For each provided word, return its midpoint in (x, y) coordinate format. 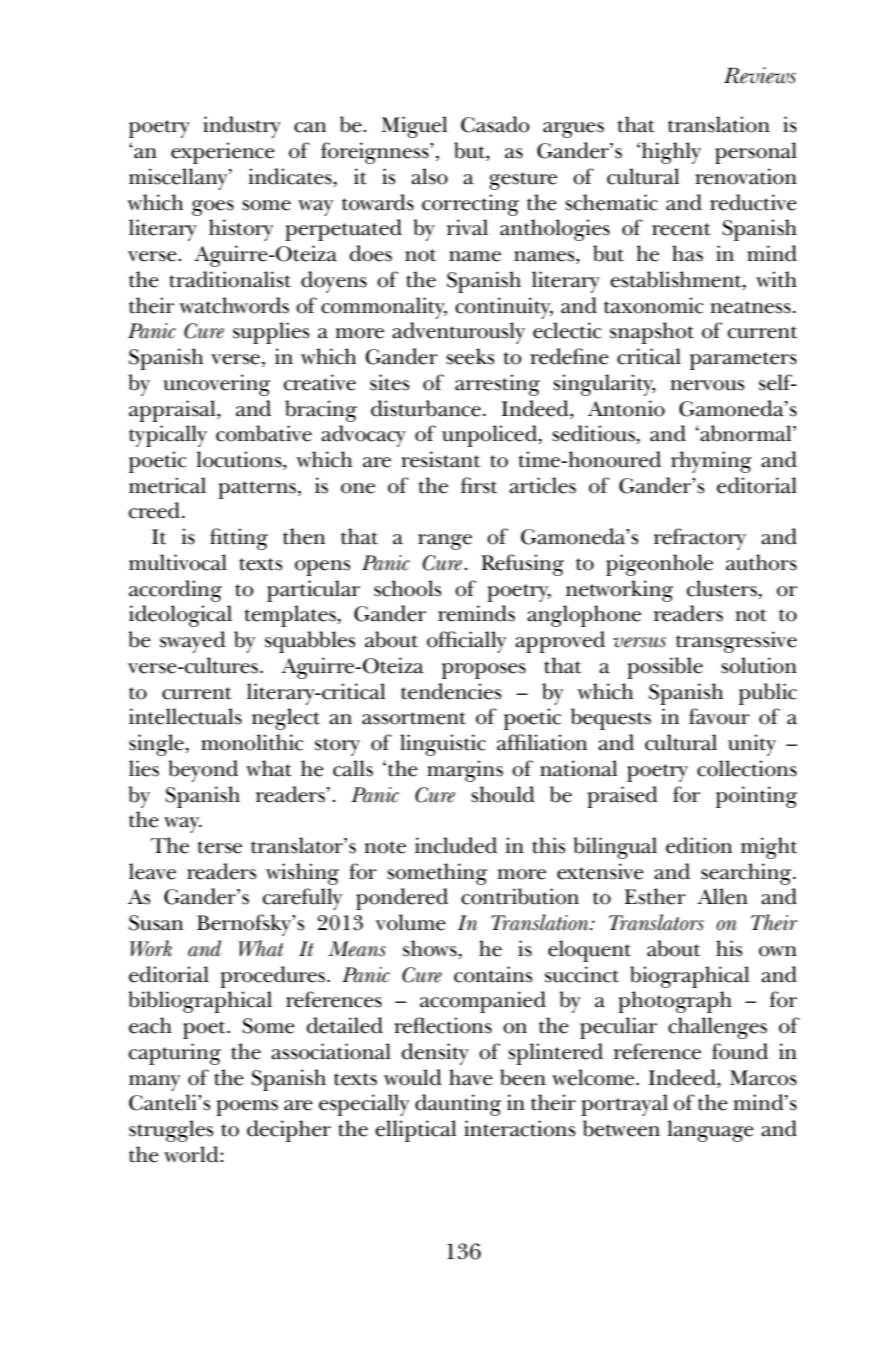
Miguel (414, 127)
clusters (723, 589)
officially (466, 642)
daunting (458, 1105)
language (710, 1131)
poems (247, 1108)
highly (671, 153)
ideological (180, 616)
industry (242, 127)
